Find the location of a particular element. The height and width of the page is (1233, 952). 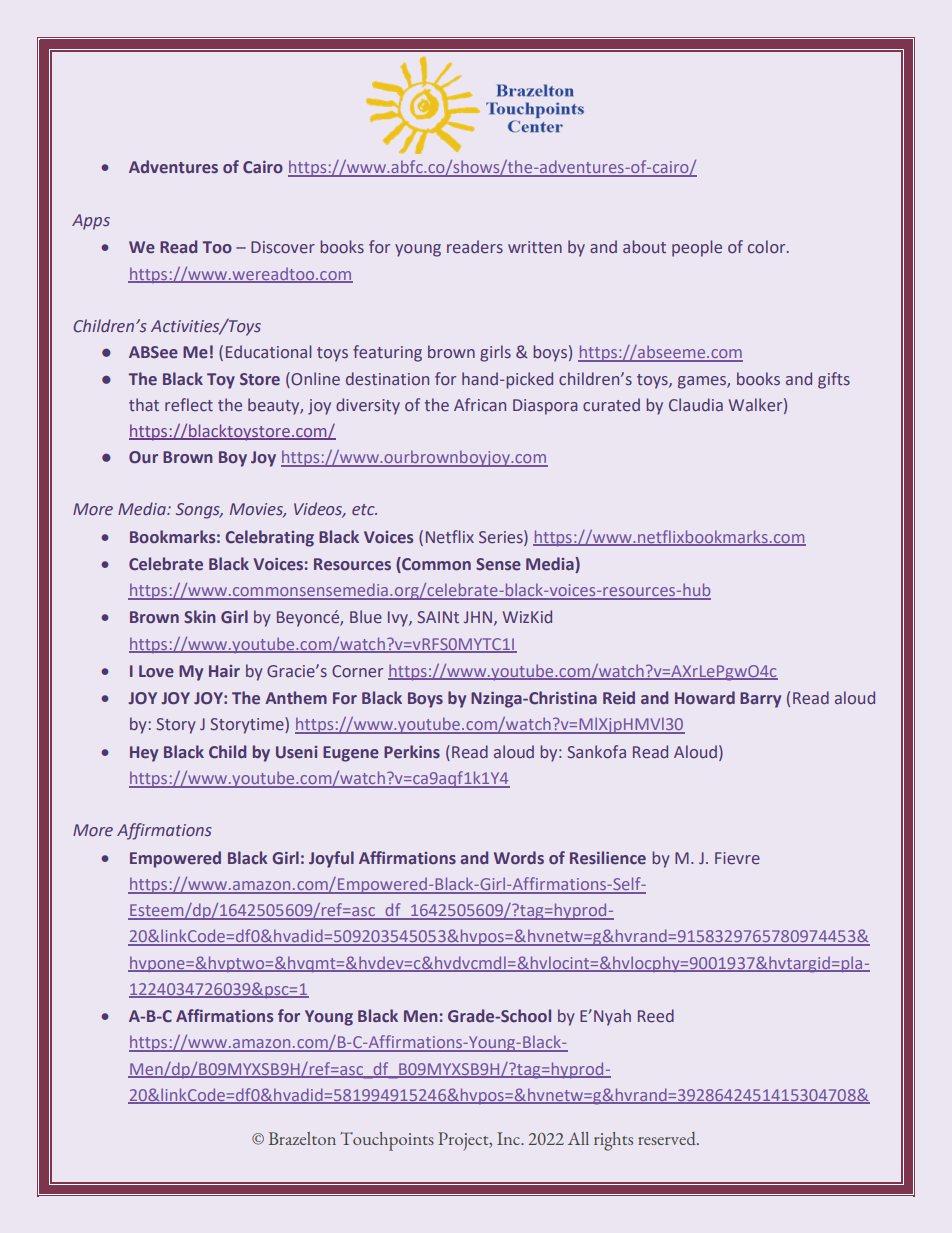

Corner is located at coordinates (357, 671).
